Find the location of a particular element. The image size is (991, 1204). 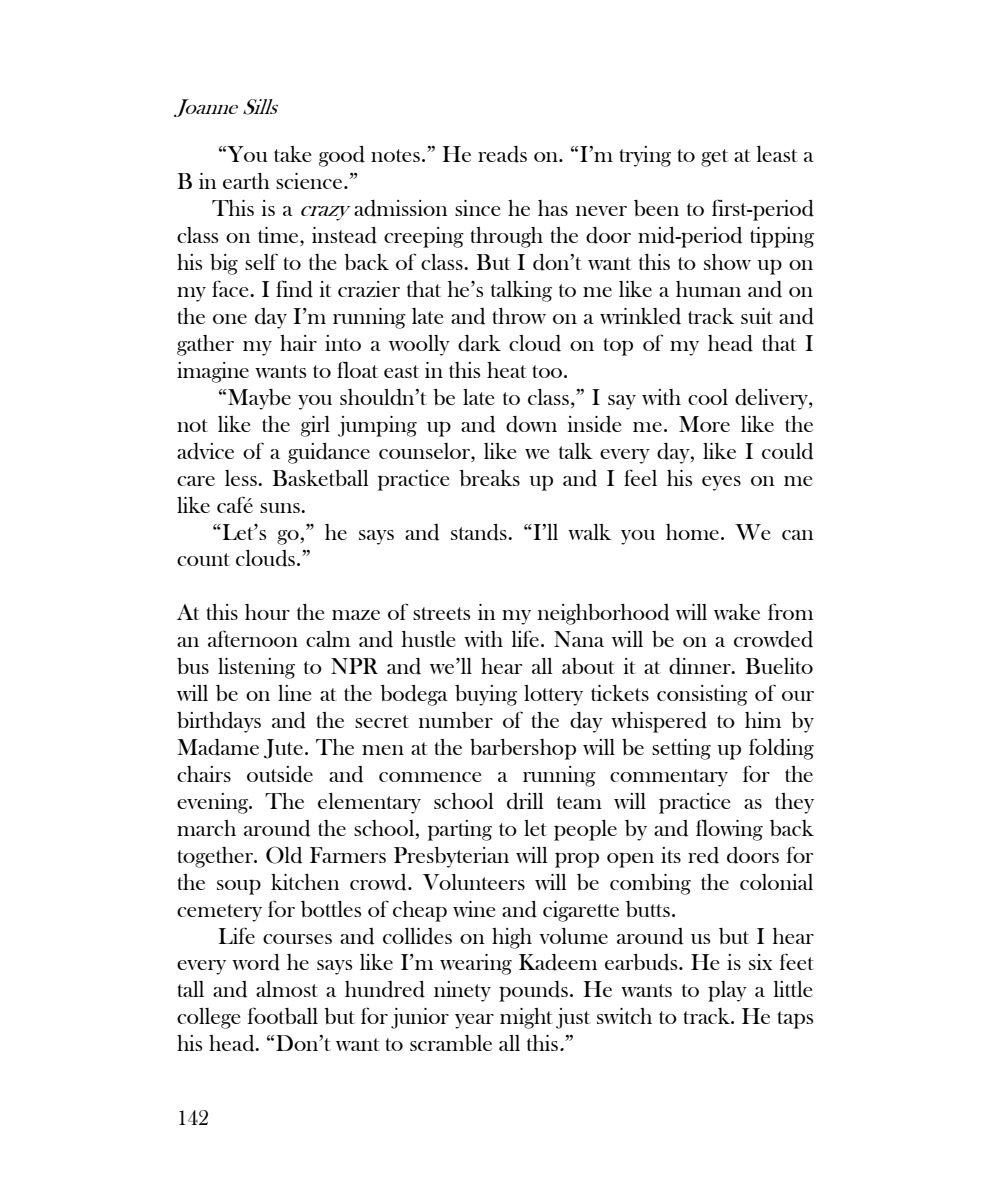

football is located at coordinates (283, 1015).
